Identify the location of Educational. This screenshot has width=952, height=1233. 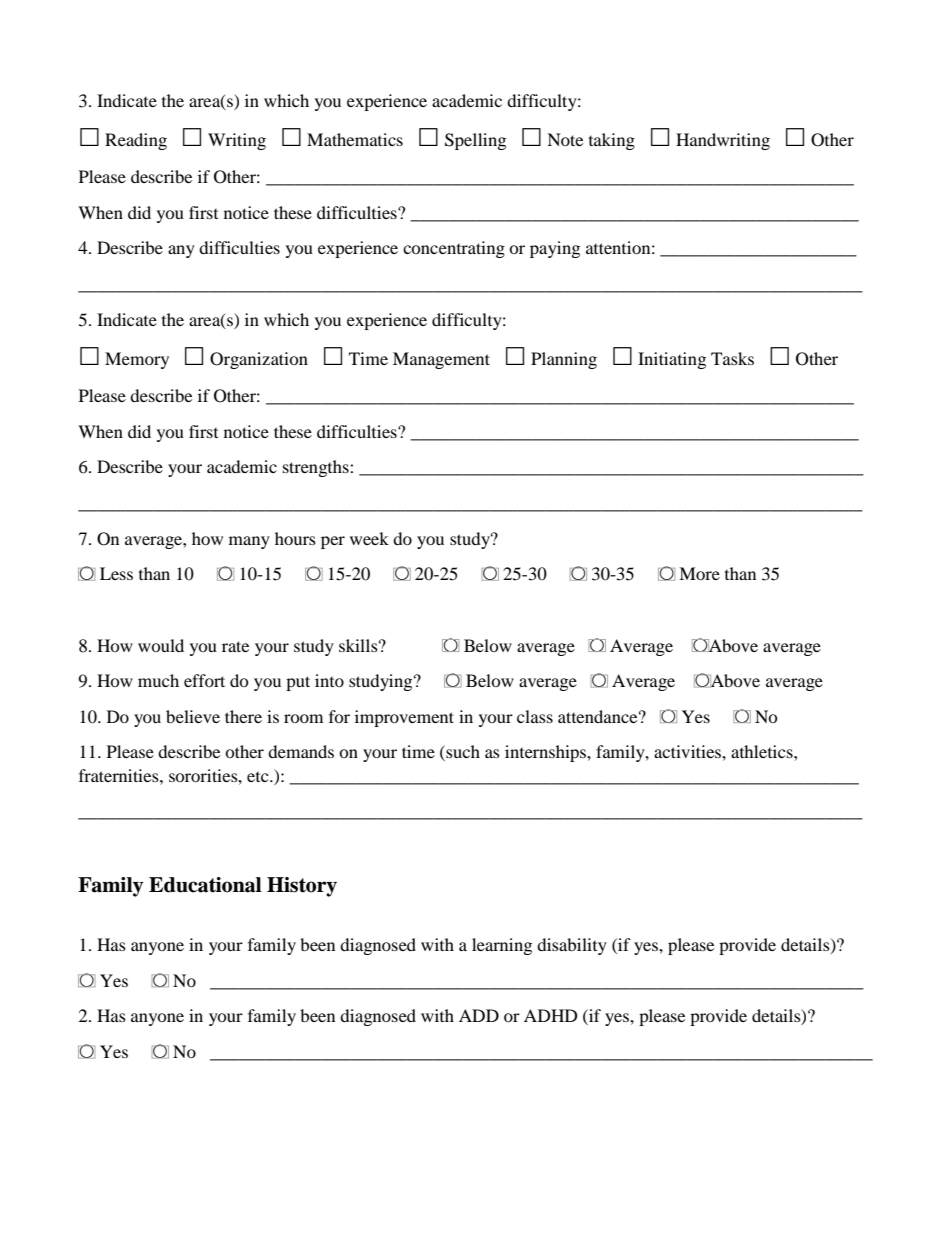
(205, 885).
